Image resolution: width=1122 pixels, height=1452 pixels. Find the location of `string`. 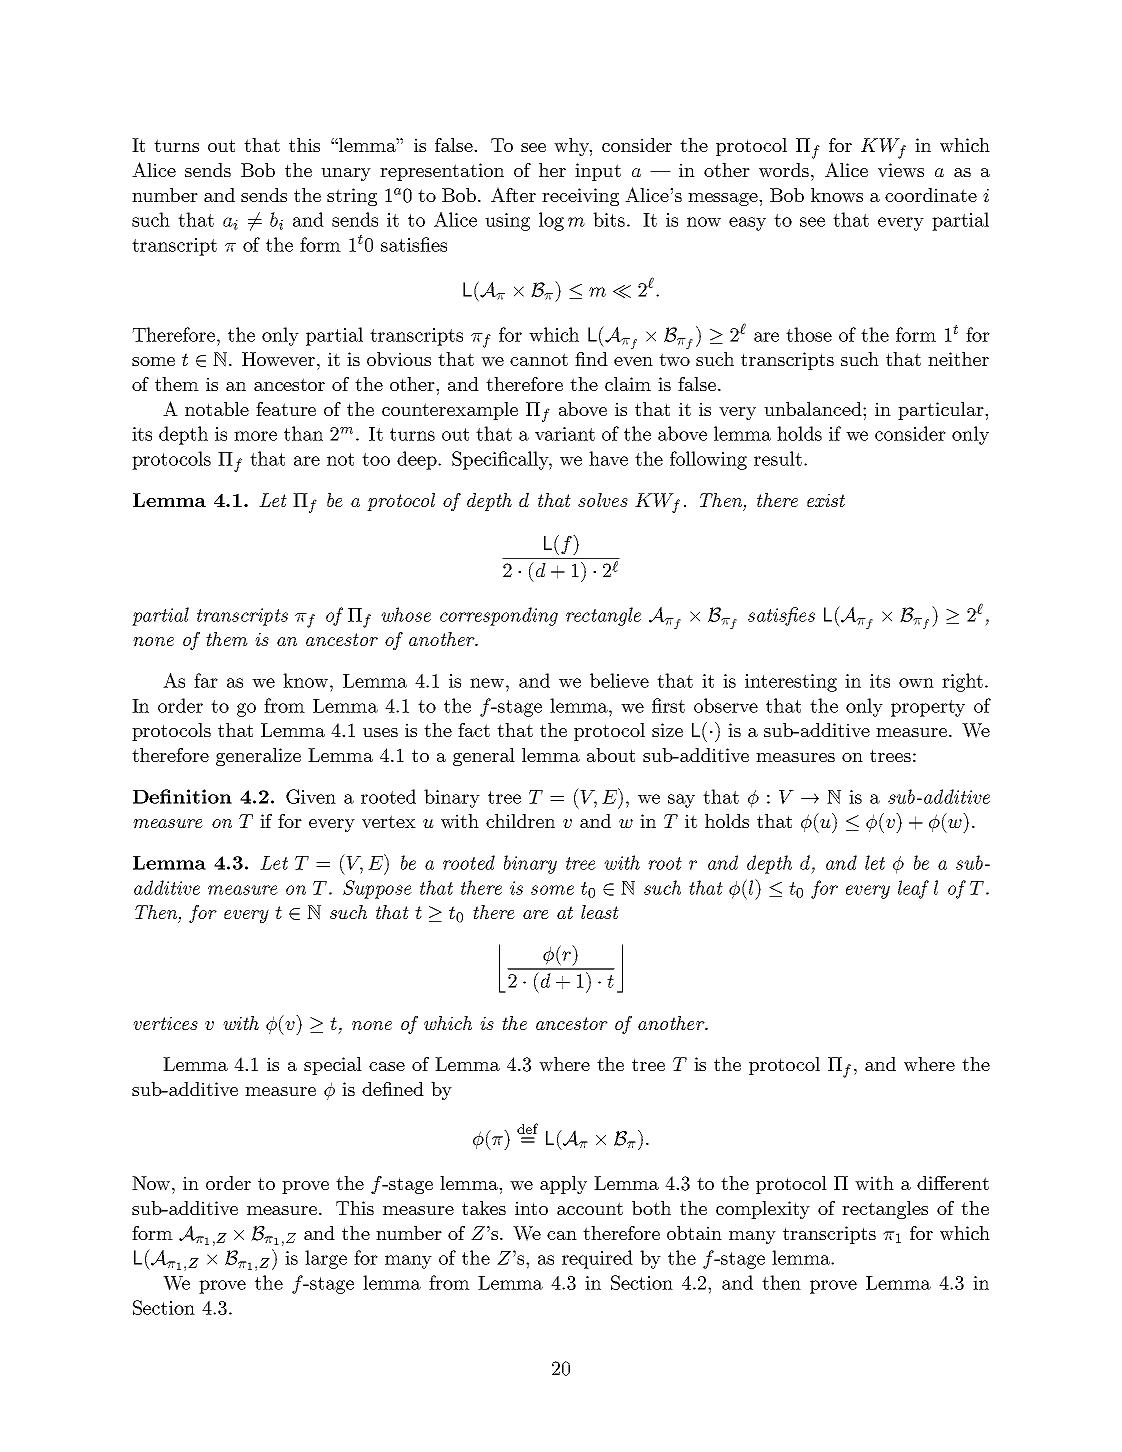

string is located at coordinates (352, 197).
